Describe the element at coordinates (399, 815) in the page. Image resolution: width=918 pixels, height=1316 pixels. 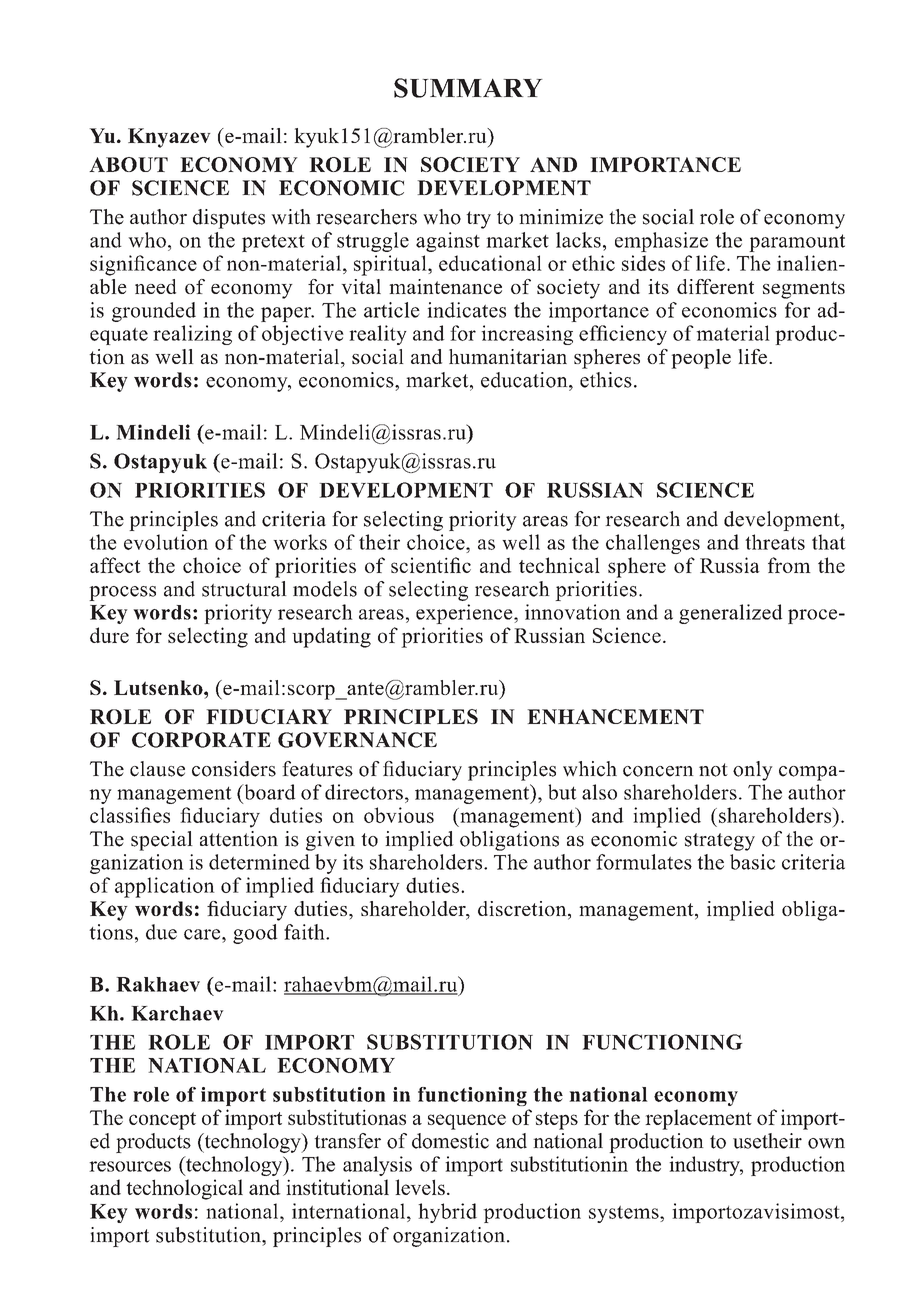
I see `obvious` at that location.
